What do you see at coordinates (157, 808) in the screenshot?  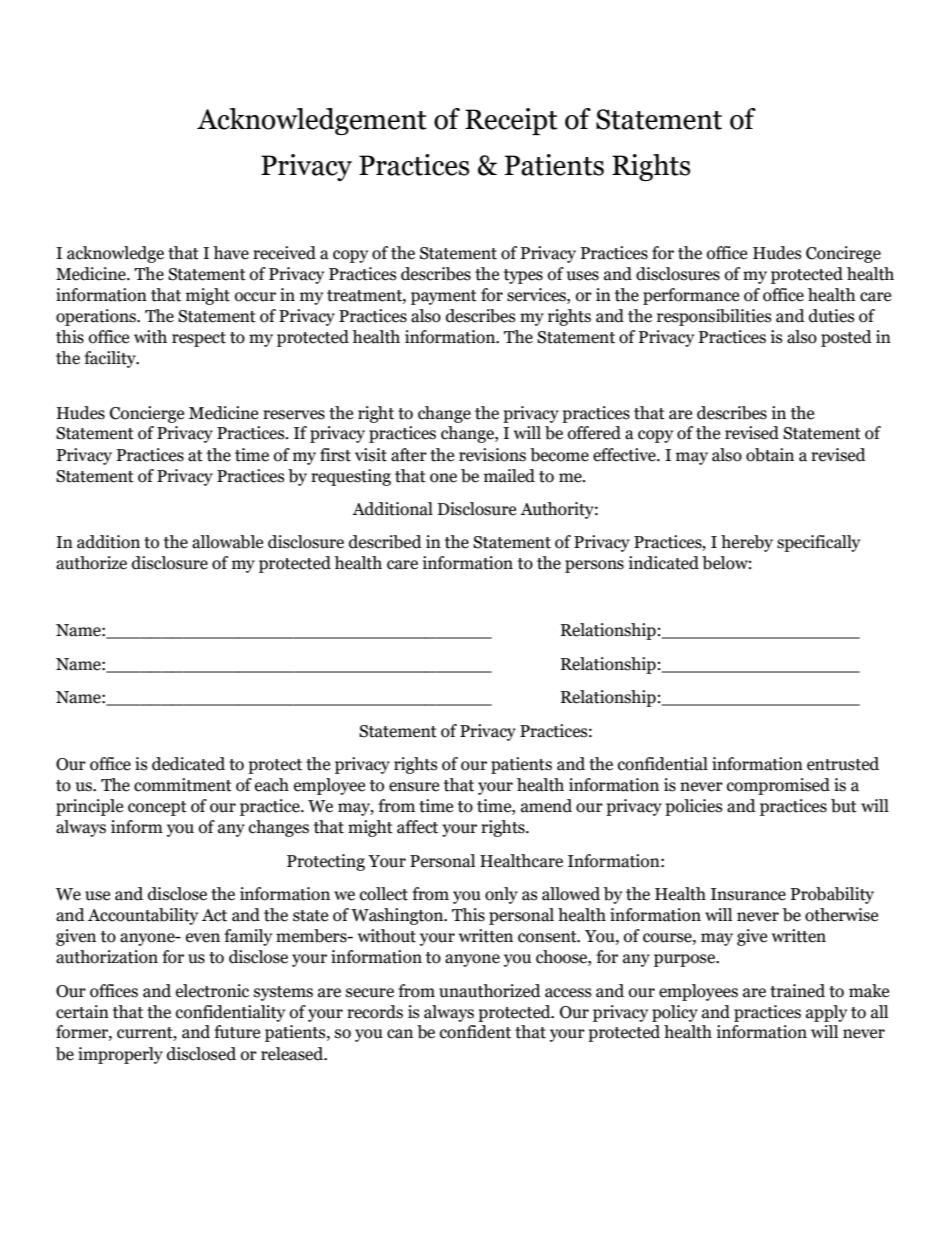 I see `concept` at bounding box center [157, 808].
